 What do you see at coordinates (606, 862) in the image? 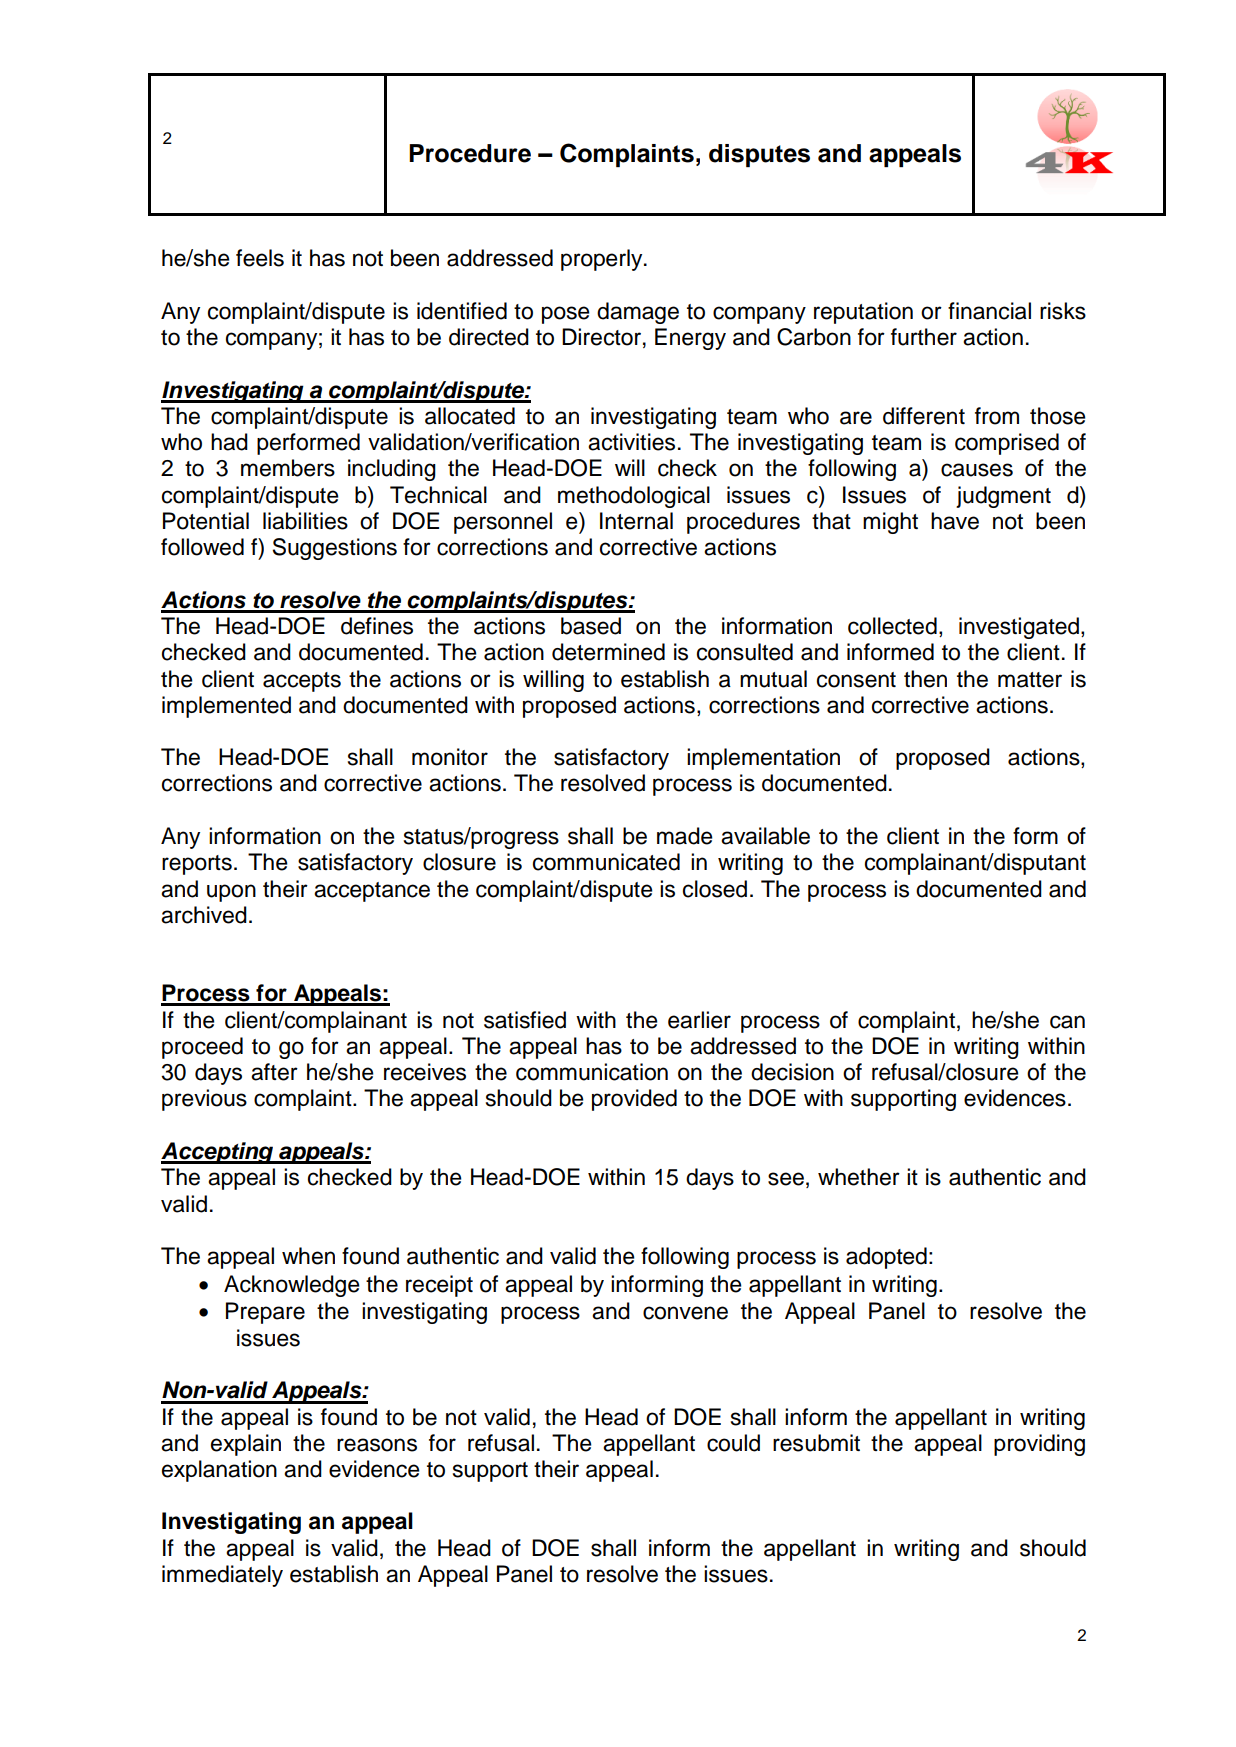
I see `communicated` at bounding box center [606, 862].
